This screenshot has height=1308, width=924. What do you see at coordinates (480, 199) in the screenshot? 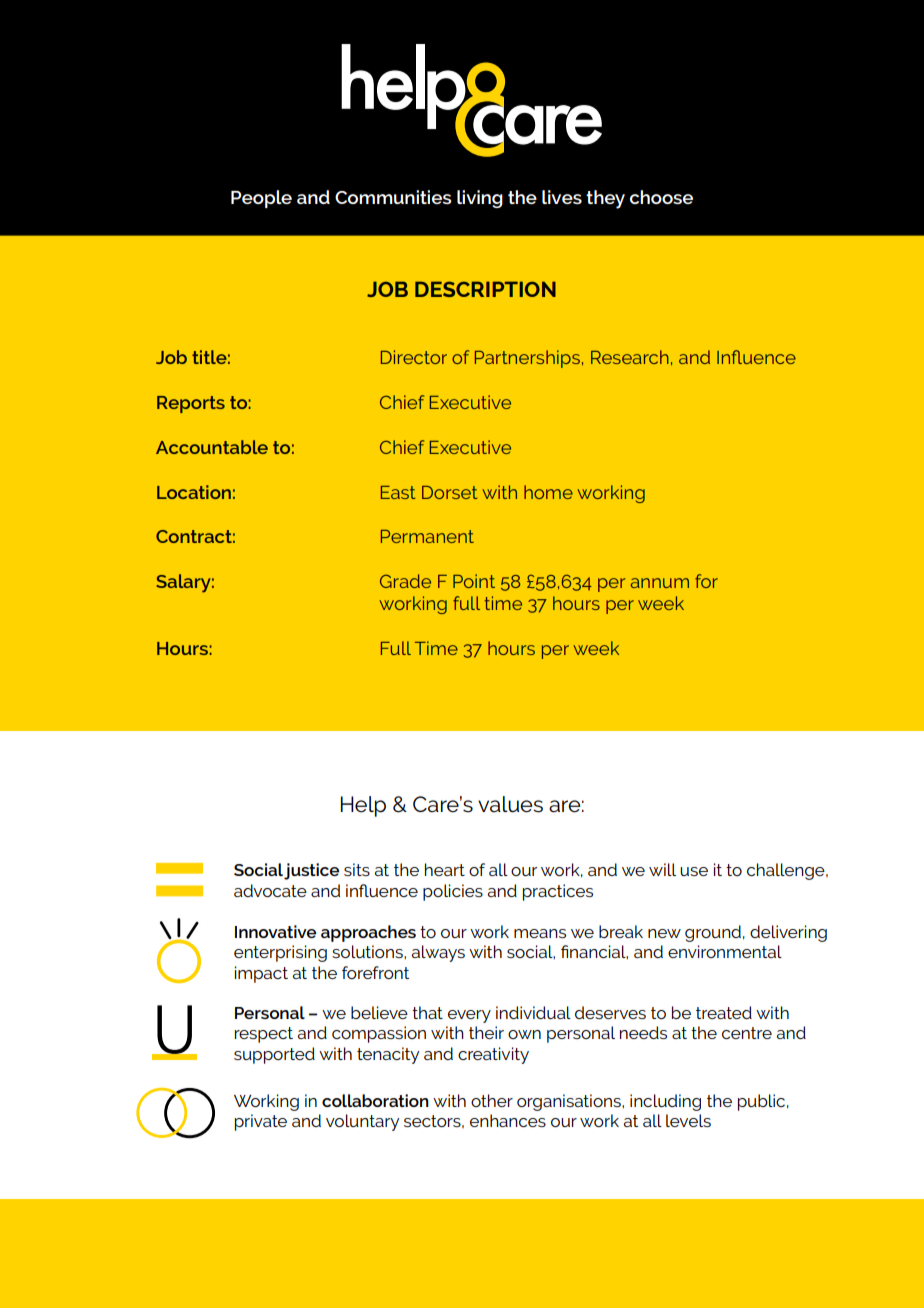
I see `living` at bounding box center [480, 199].
